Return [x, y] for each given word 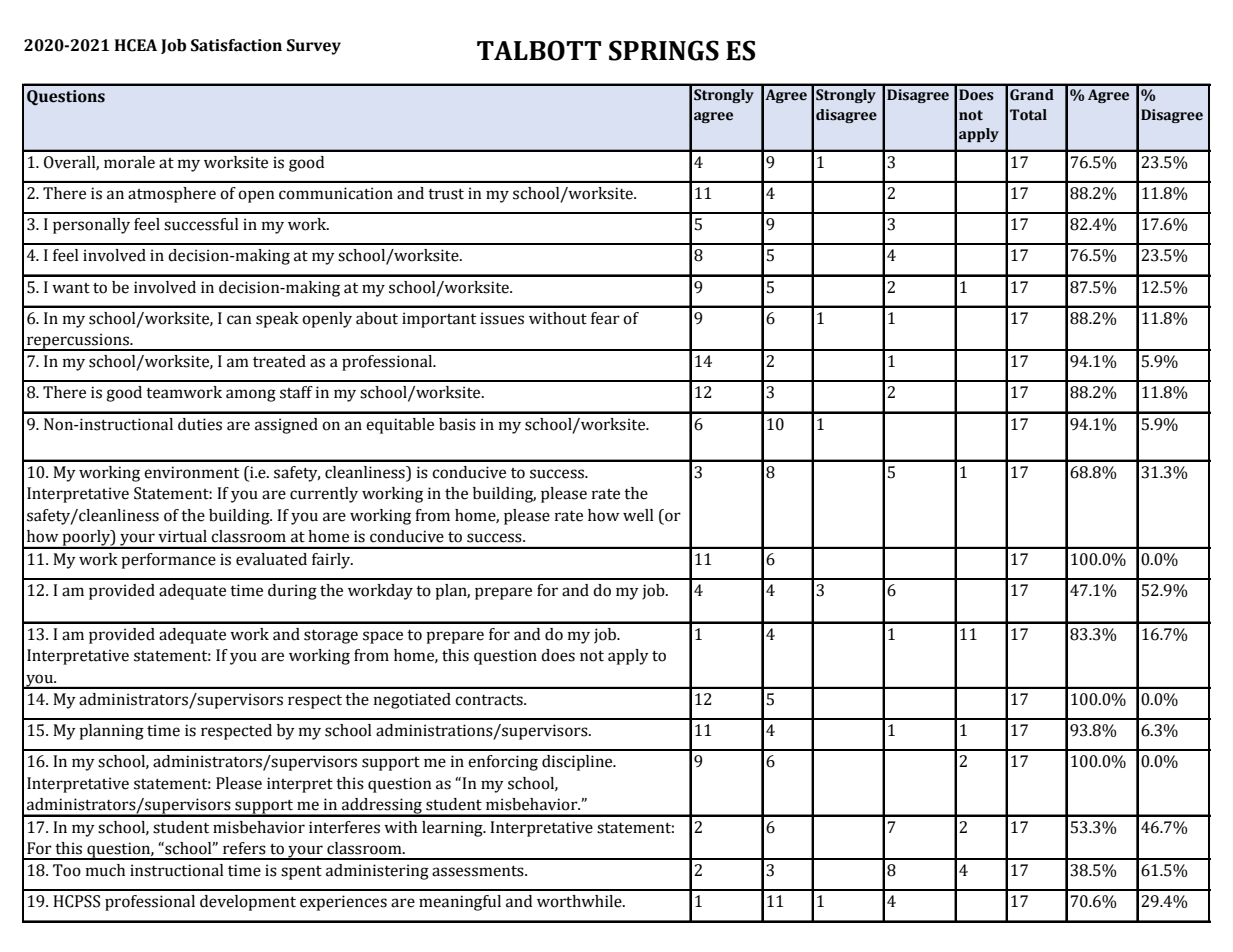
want [71, 288]
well [638, 515]
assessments [479, 871]
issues [502, 318]
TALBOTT [539, 50]
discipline [578, 763]
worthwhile [580, 901]
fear [605, 318]
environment [191, 472]
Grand [1032, 95]
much [105, 870]
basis [457, 424]
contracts [490, 700]
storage [331, 637]
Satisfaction [236, 45]
